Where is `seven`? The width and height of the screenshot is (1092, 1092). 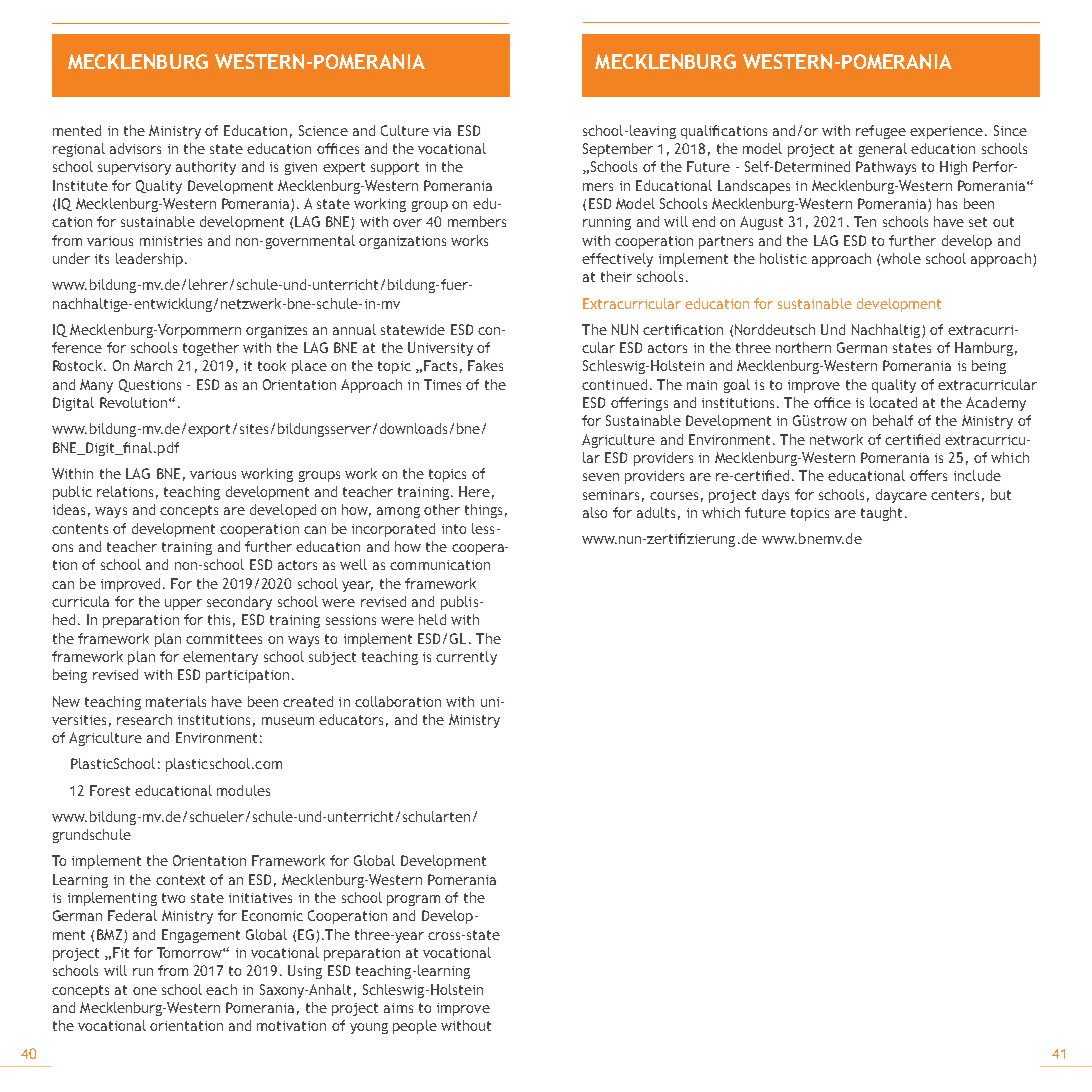 seven is located at coordinates (601, 477).
